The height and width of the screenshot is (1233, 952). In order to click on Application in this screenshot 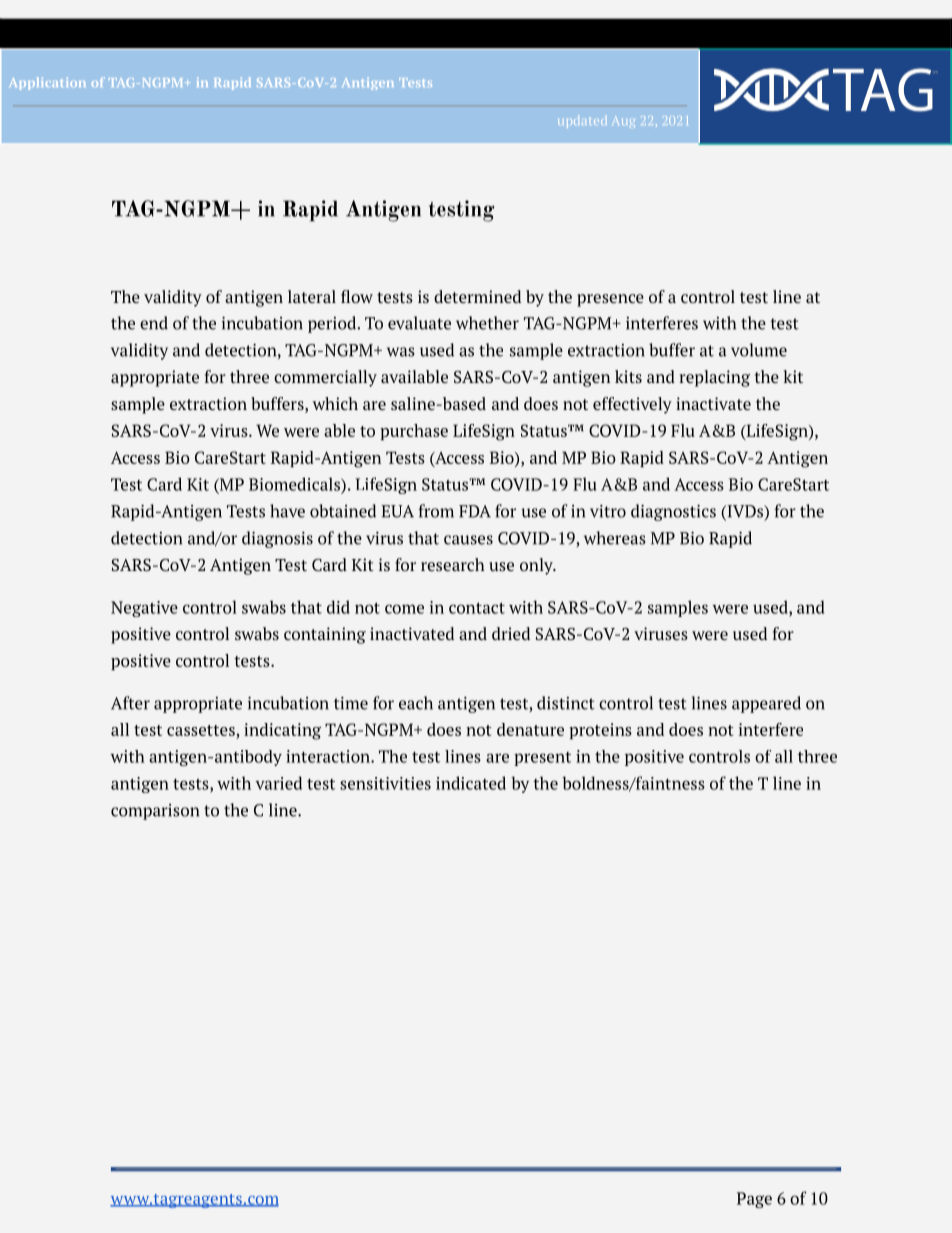, I will do `click(47, 83)`.
